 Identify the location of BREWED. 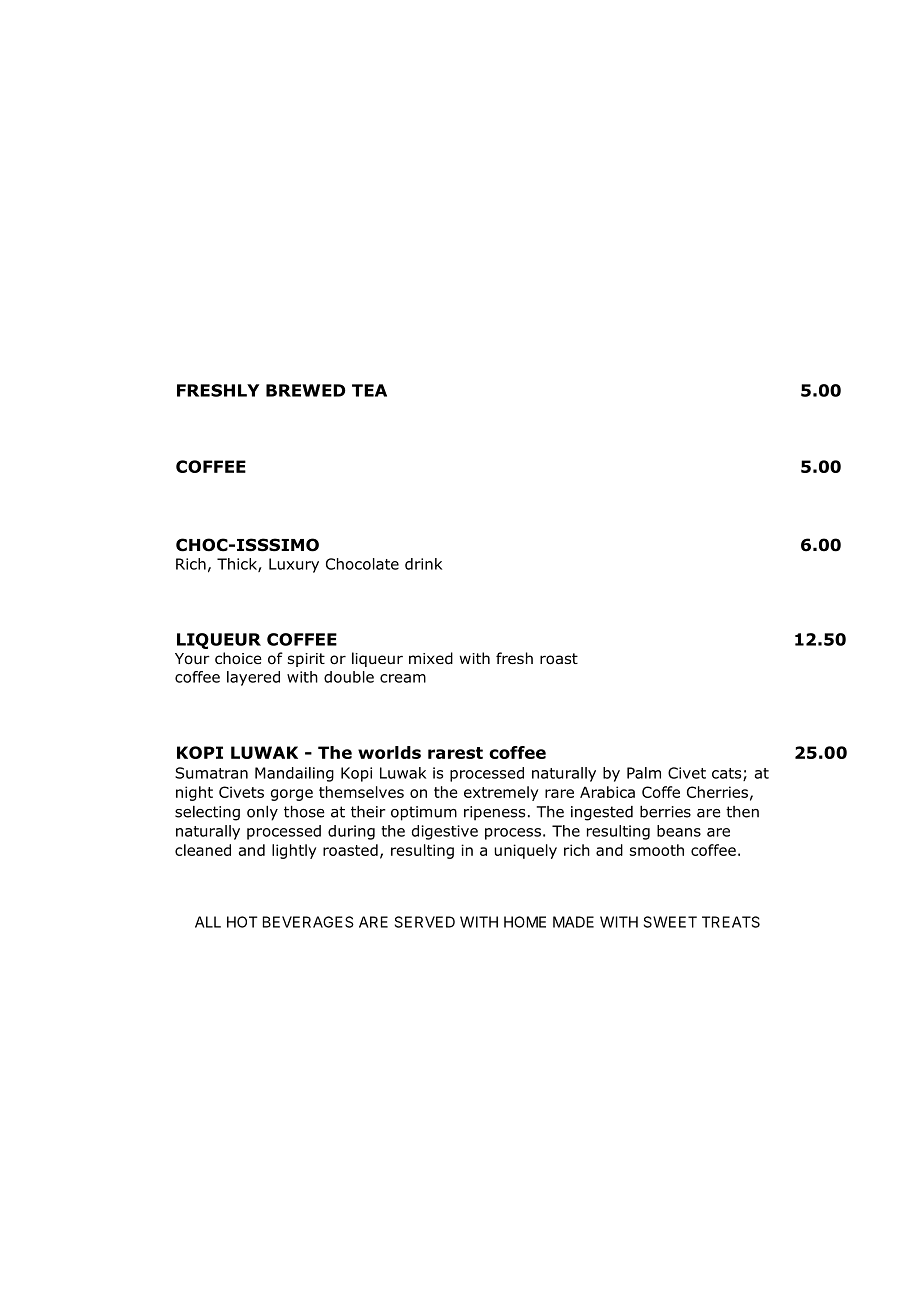
(306, 390).
